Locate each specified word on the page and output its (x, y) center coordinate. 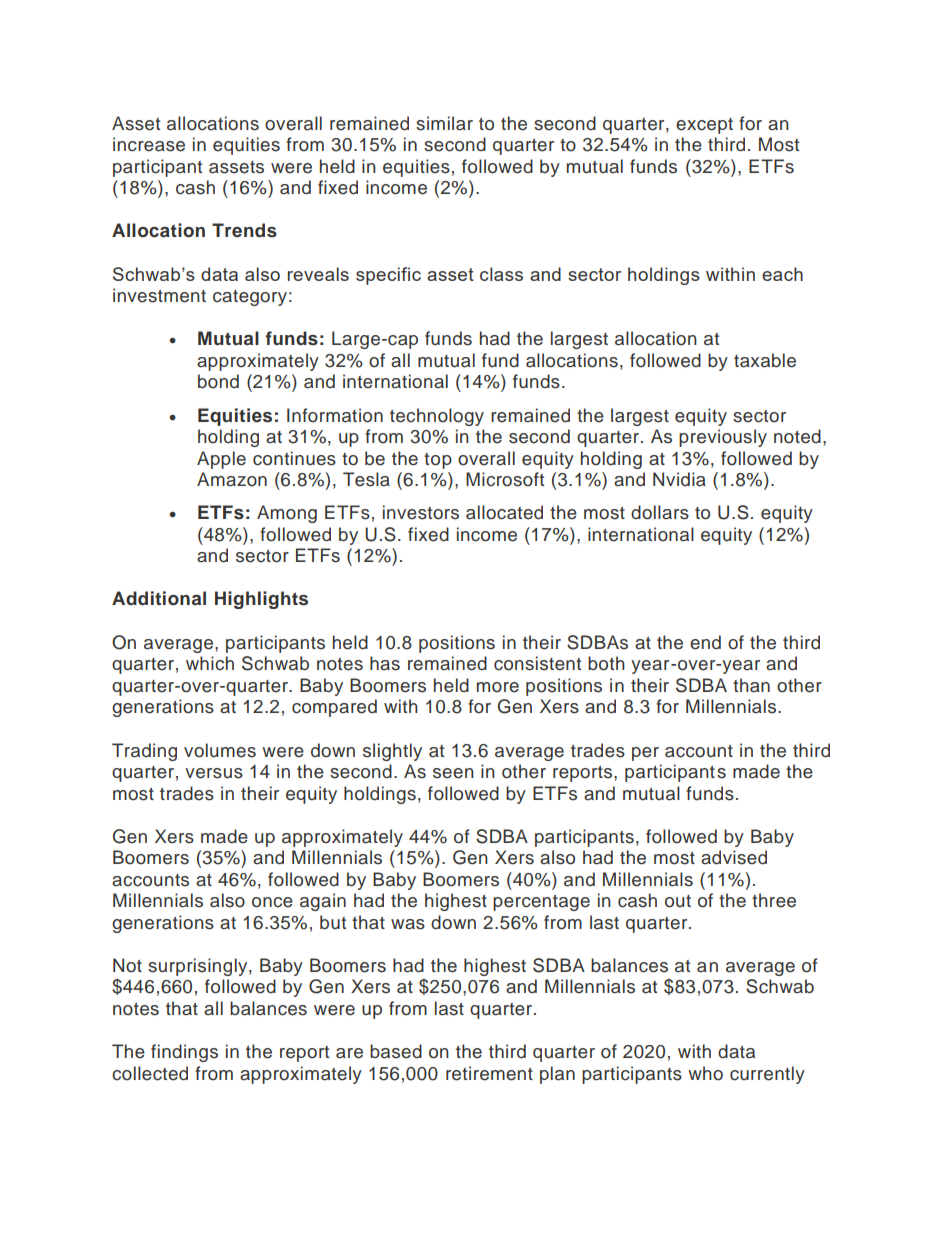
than (751, 685)
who (705, 1073)
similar (444, 123)
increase (149, 144)
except (704, 126)
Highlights (261, 600)
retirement (489, 1073)
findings (184, 1053)
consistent (537, 663)
